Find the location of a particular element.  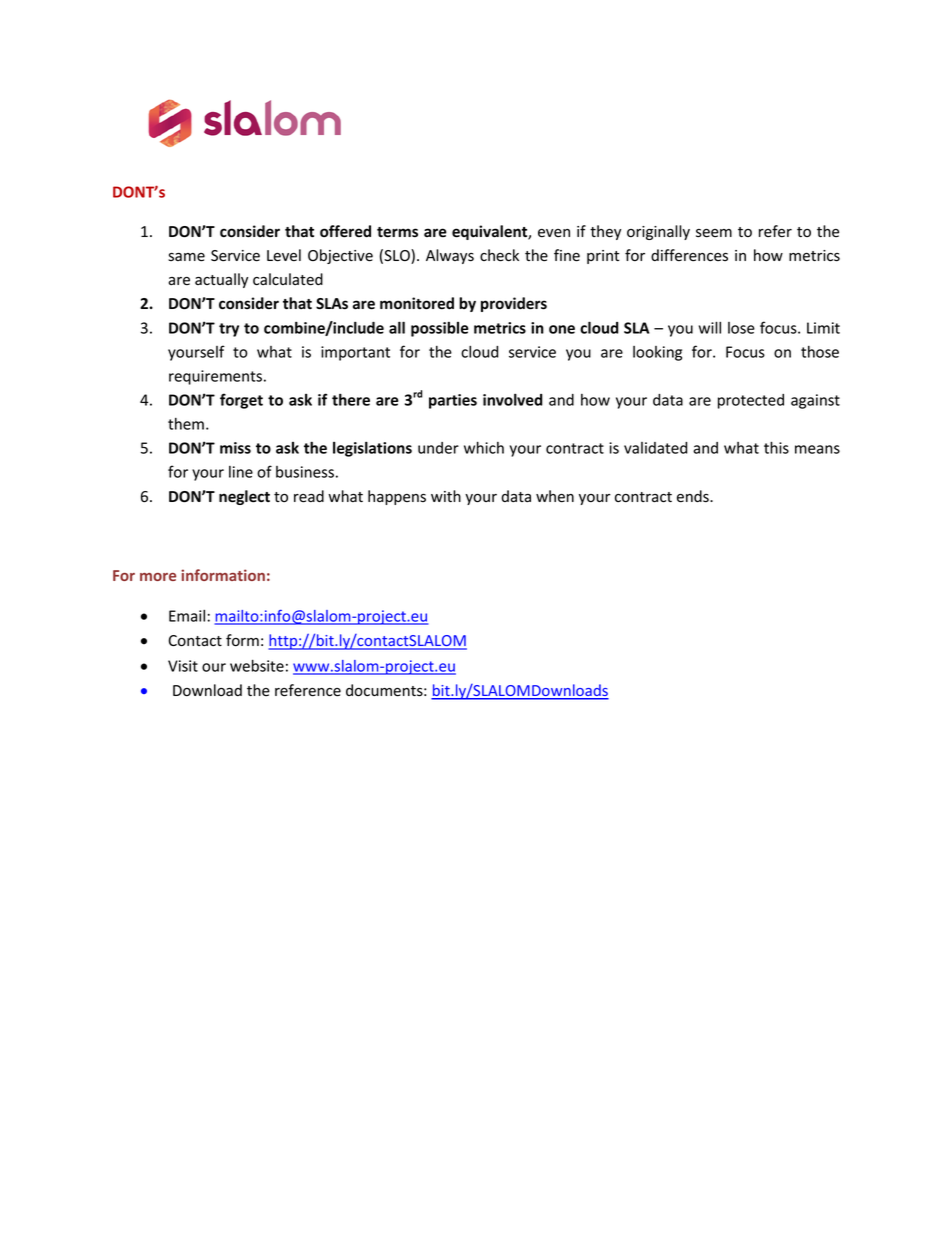

means is located at coordinates (817, 449).
